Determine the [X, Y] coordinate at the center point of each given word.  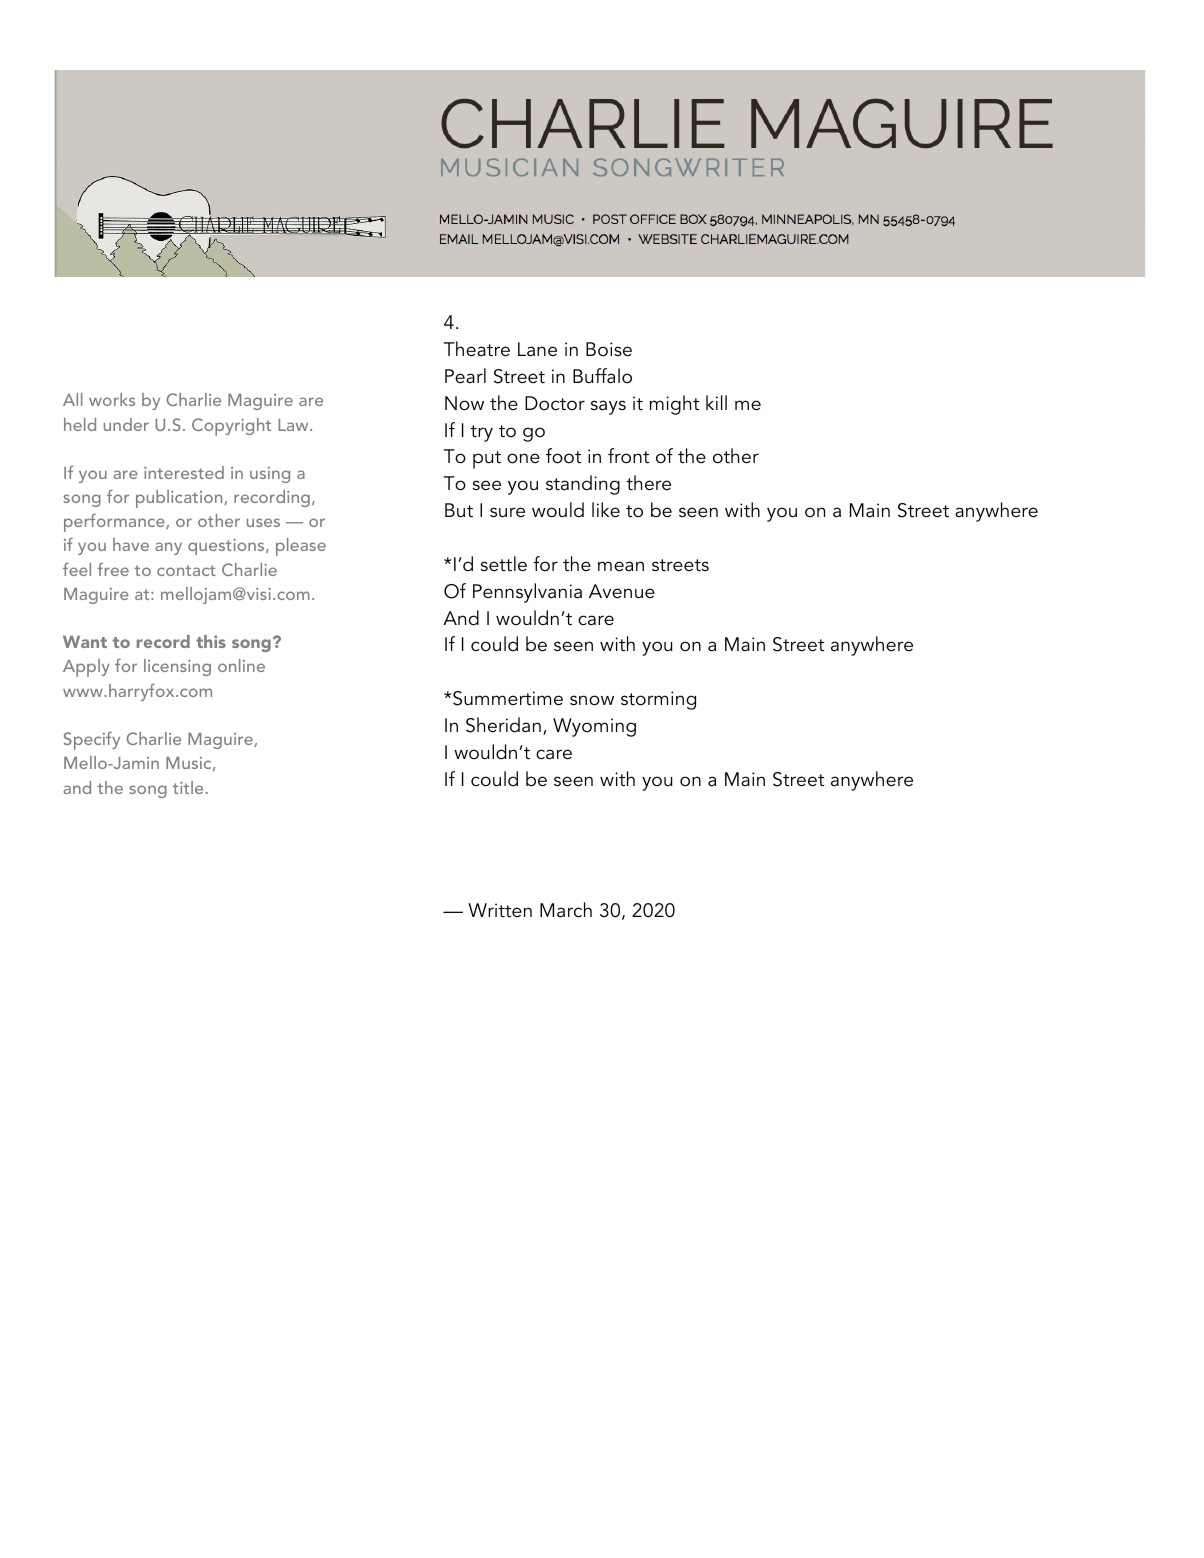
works [112, 399]
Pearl [465, 376]
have [131, 544]
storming [658, 700]
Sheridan [503, 725]
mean [621, 566]
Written [500, 910]
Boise [609, 349]
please [301, 547]
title [188, 787]
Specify [92, 740]
